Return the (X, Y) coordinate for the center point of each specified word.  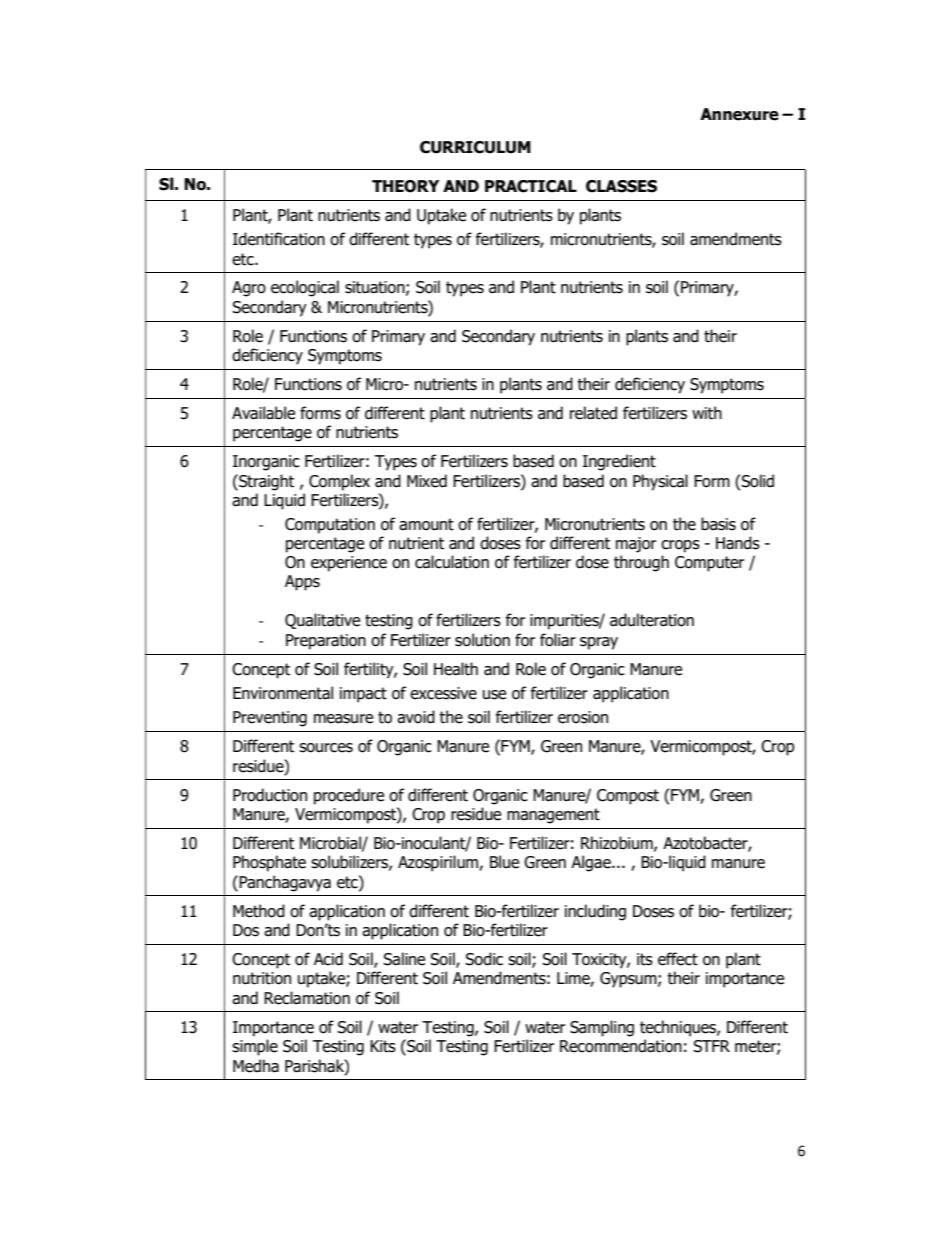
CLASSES (621, 186)
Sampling (602, 1028)
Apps (302, 583)
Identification (279, 239)
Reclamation (307, 998)
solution (482, 640)
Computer (709, 564)
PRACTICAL (531, 186)
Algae (592, 863)
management (553, 816)
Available (263, 413)
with (707, 413)
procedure (349, 796)
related (593, 413)
